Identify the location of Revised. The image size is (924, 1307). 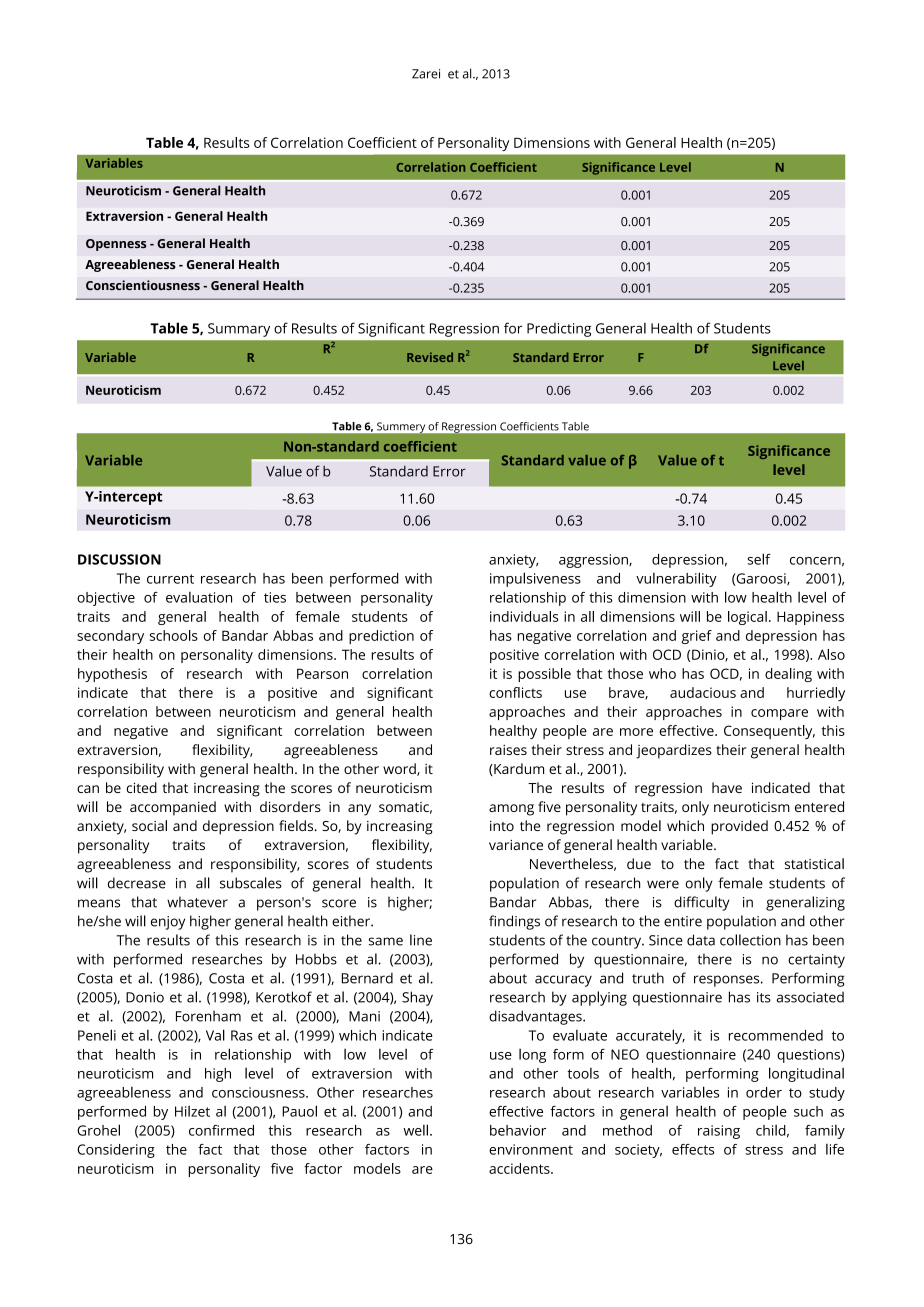
(430, 357).
